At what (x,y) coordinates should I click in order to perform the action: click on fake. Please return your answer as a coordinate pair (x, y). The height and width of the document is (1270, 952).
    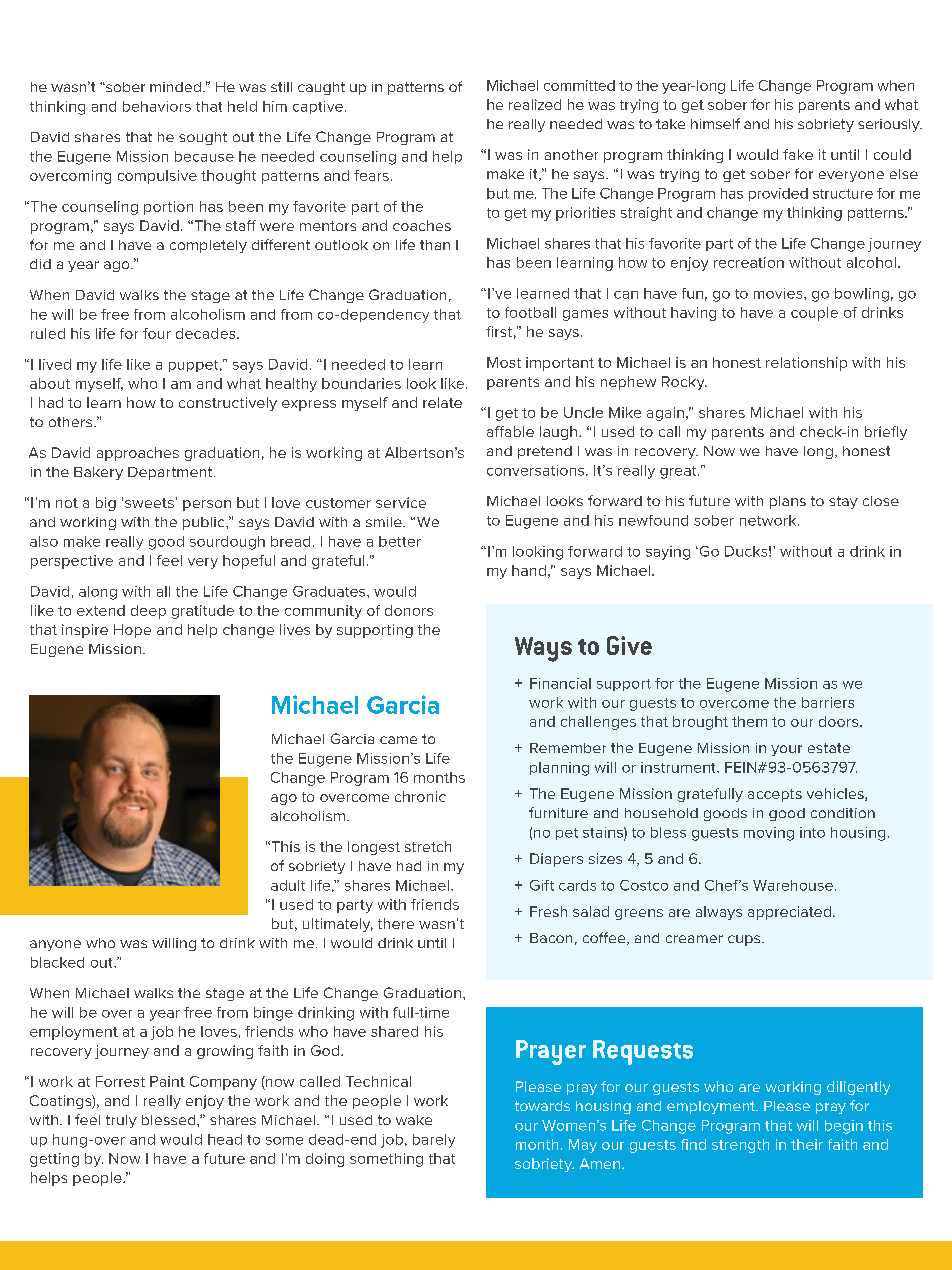
    Looking at the image, I should click on (798, 154).
